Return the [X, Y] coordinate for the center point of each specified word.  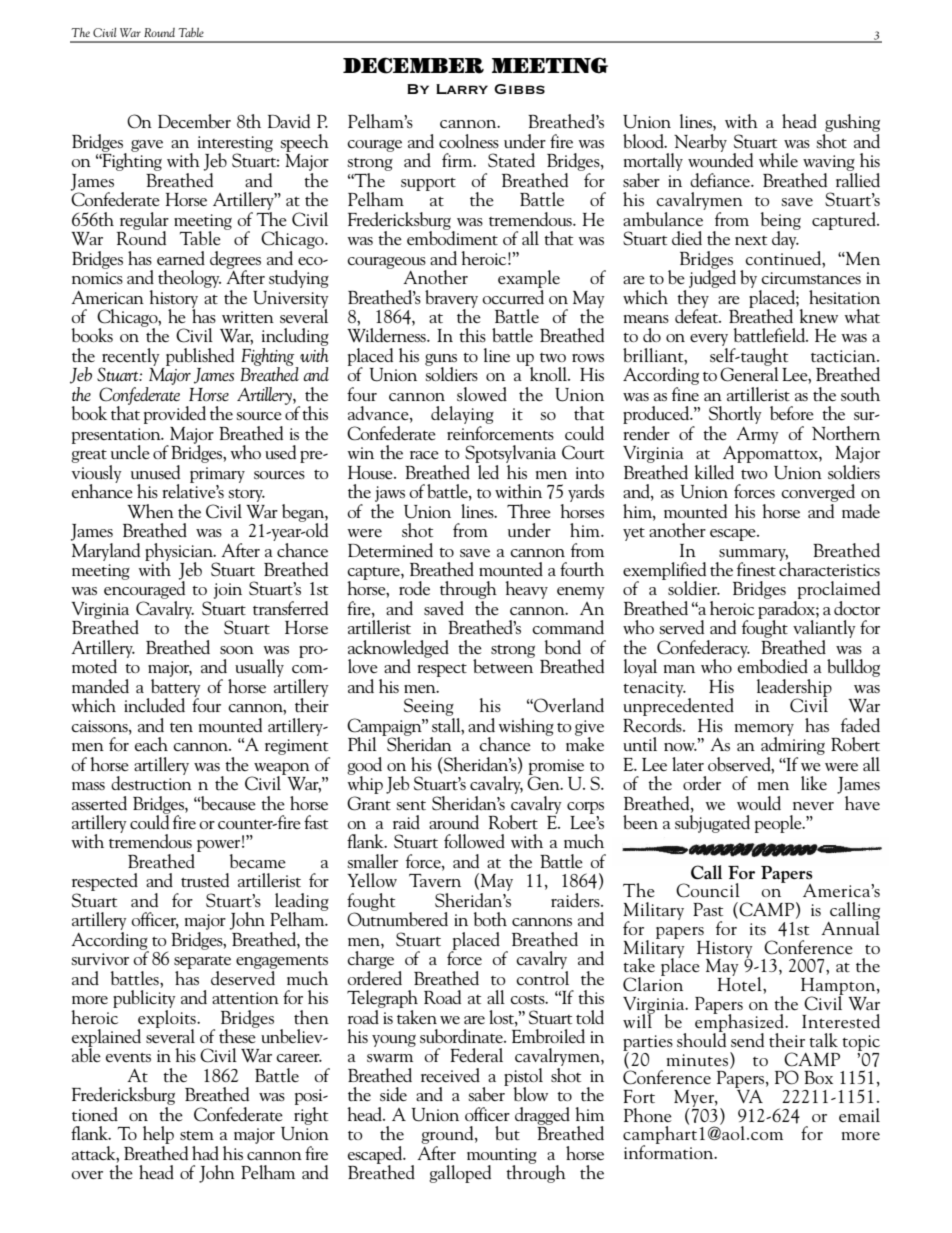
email [859, 1115]
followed [474, 841]
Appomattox [771, 454]
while [778, 160]
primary [217, 475]
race [424, 455]
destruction [151, 782]
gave [147, 146]
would [759, 803]
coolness [469, 141]
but [507, 1133]
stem [197, 1135]
